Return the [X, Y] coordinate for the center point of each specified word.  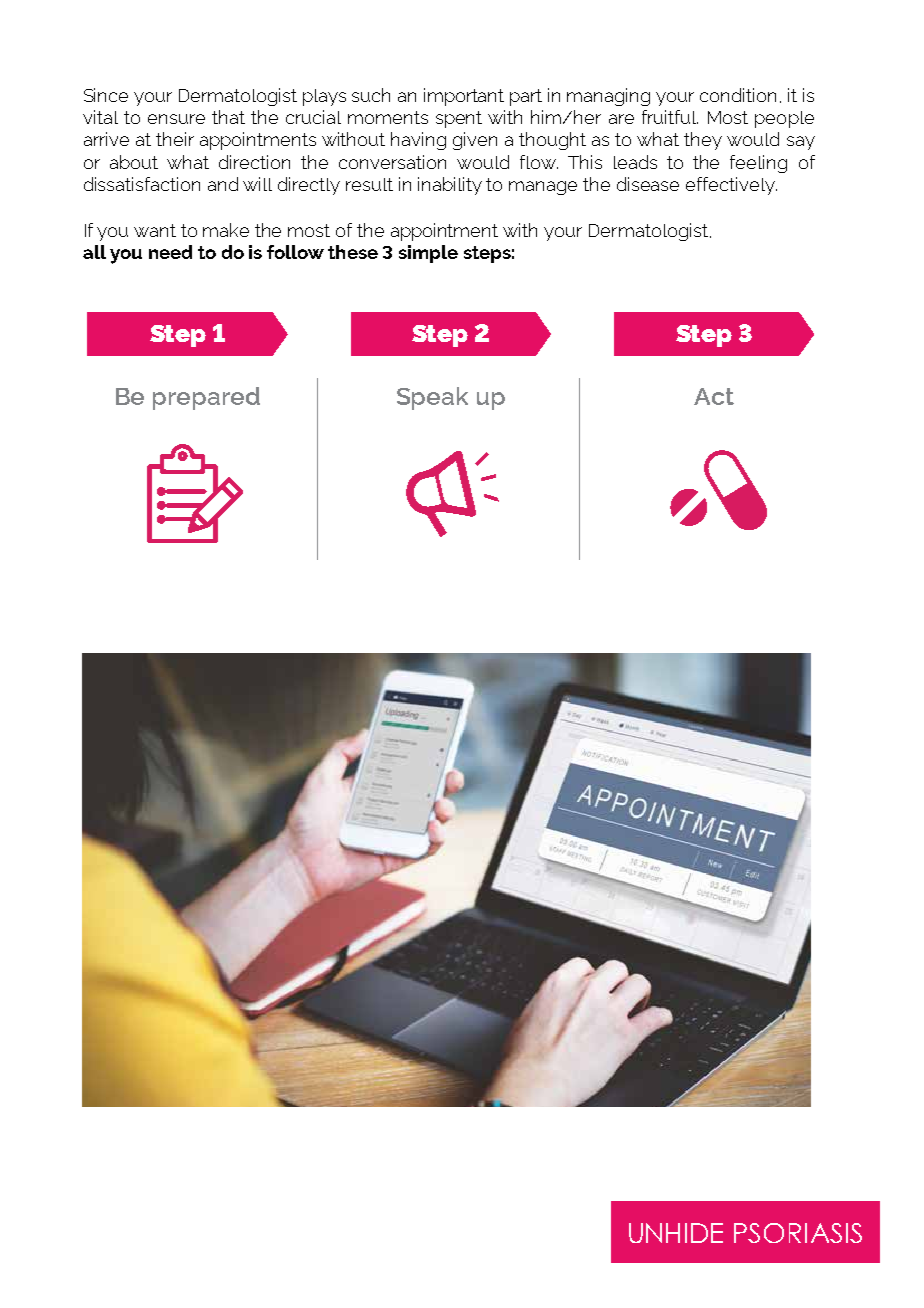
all [94, 252]
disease [648, 184]
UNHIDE [676, 1233]
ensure [176, 119]
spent [459, 119]
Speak [432, 398]
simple [428, 254]
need [170, 252]
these [353, 252]
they [703, 141]
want [155, 230]
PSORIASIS [798, 1233]
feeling [758, 164]
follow [295, 252]
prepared [206, 398]
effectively [731, 186]
